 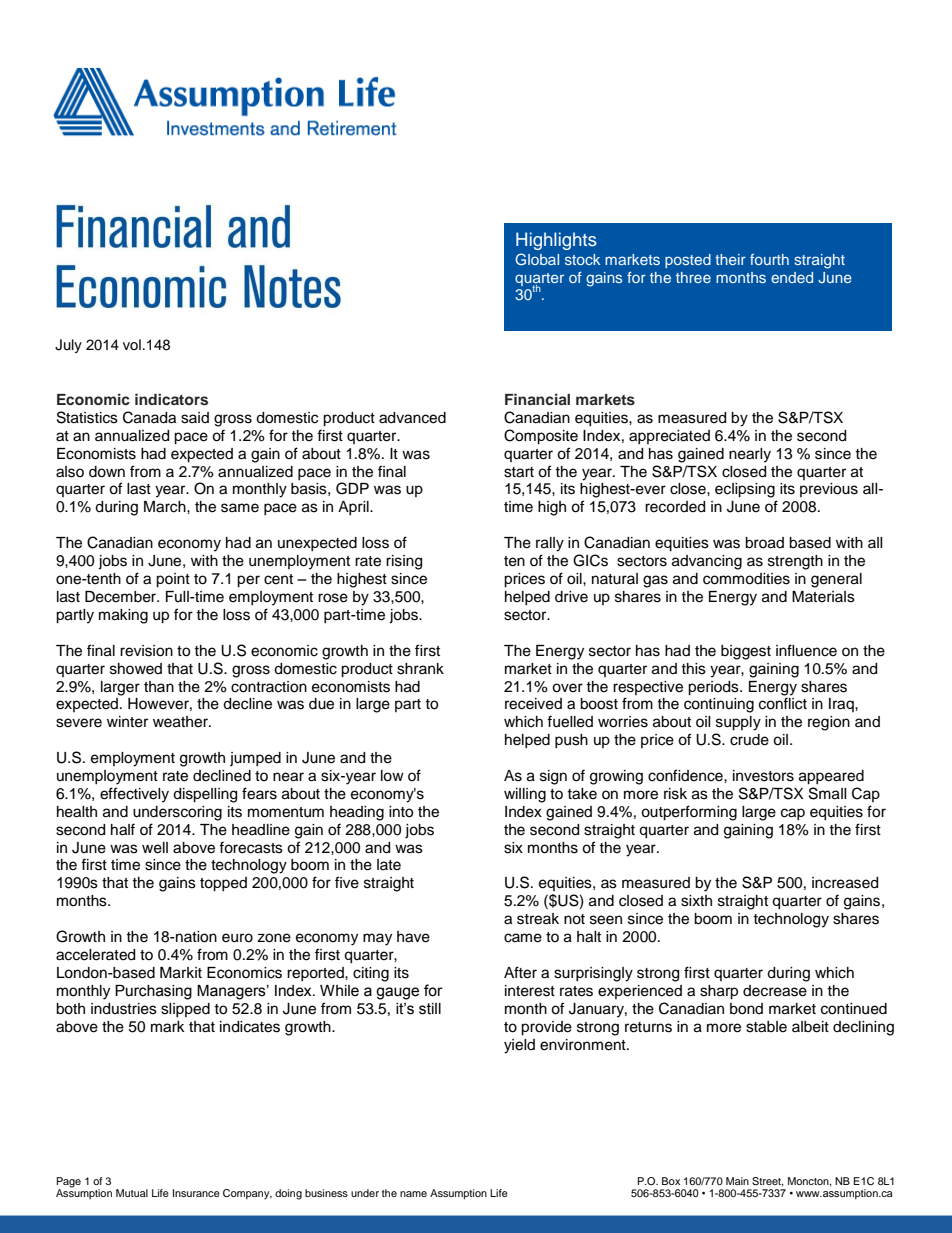 I want to click on Global, so click(x=537, y=259).
